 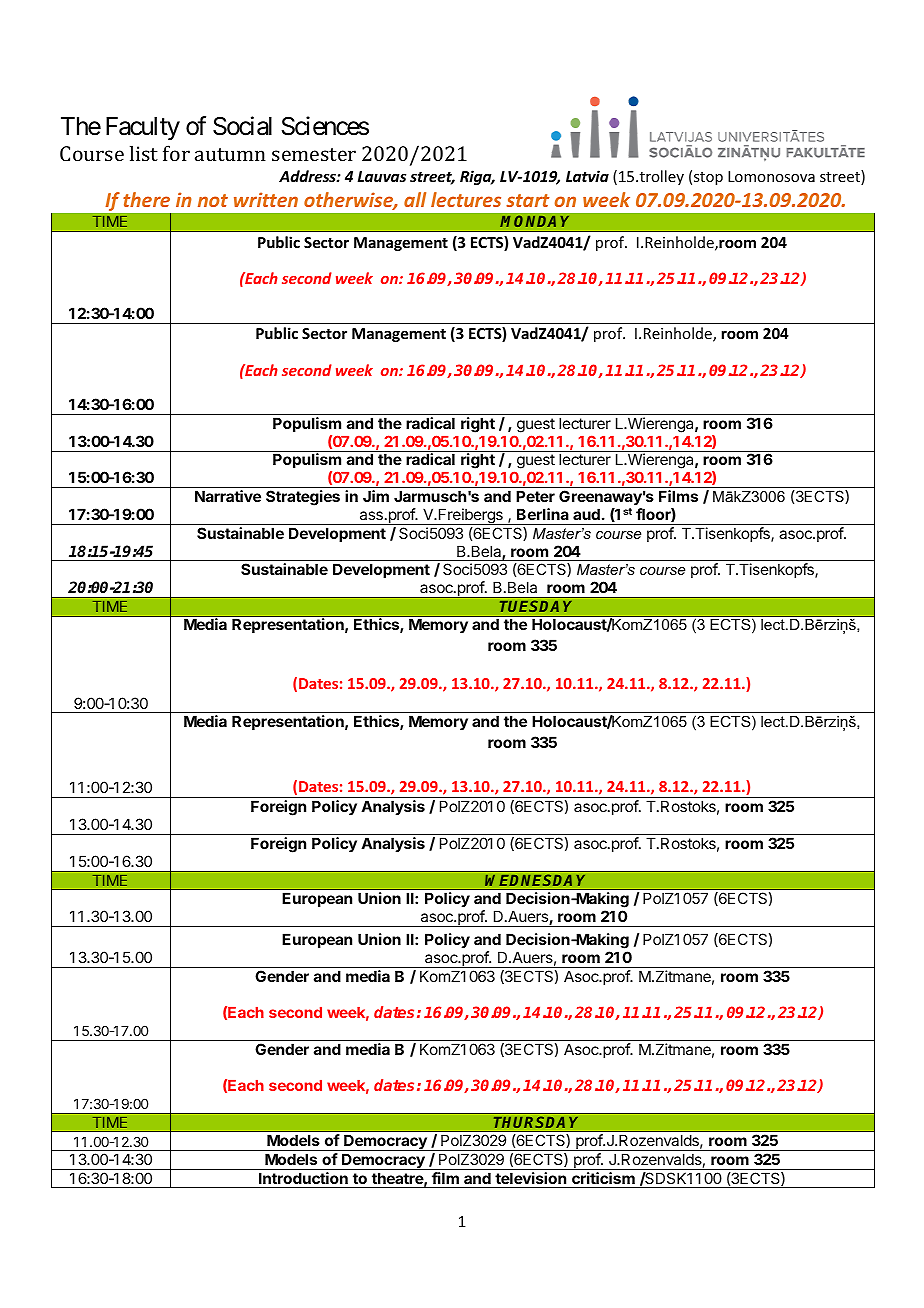 What do you see at coordinates (314, 154) in the page?
I see `semester` at bounding box center [314, 154].
